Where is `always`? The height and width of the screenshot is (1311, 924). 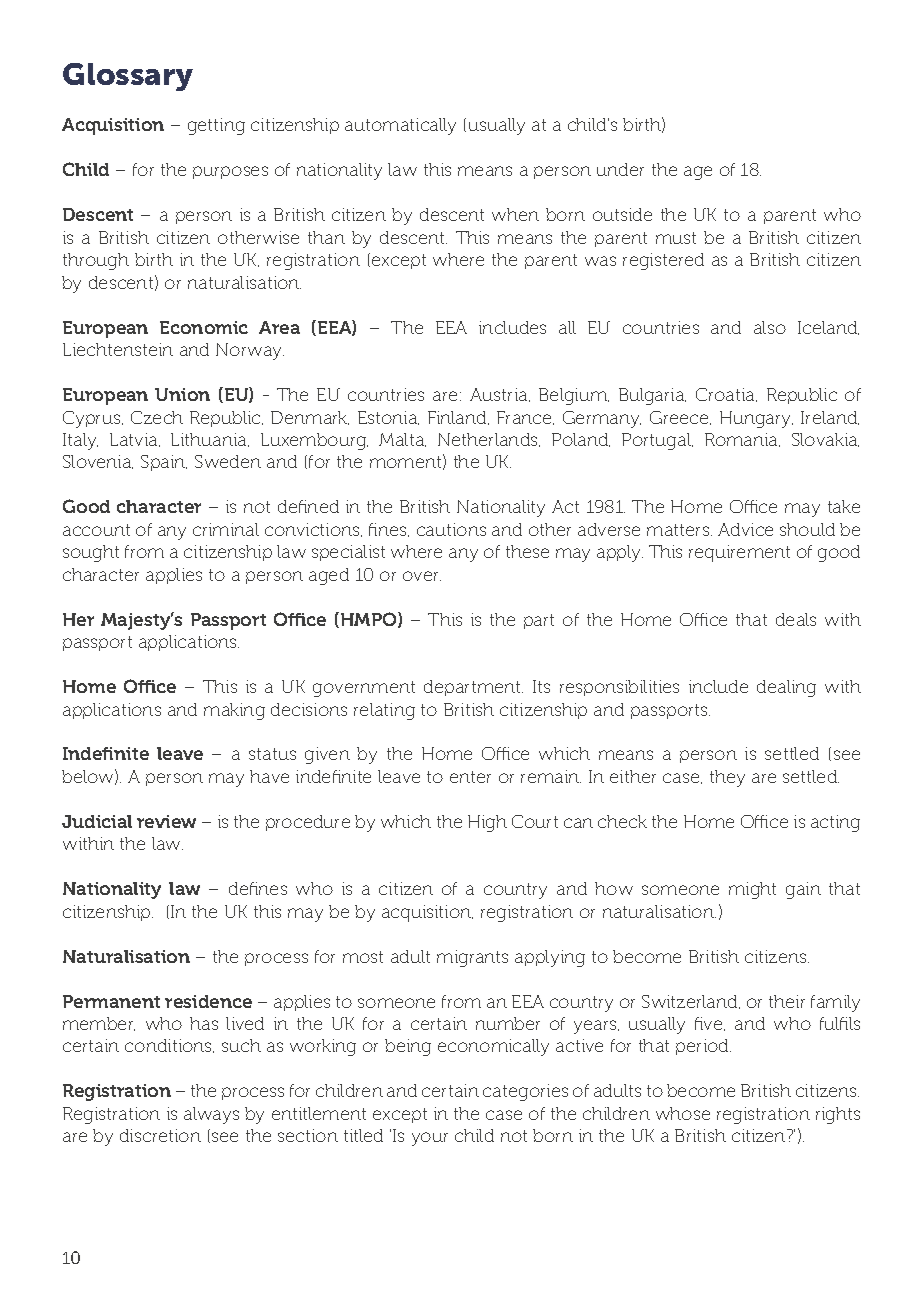
always is located at coordinates (211, 1115).
